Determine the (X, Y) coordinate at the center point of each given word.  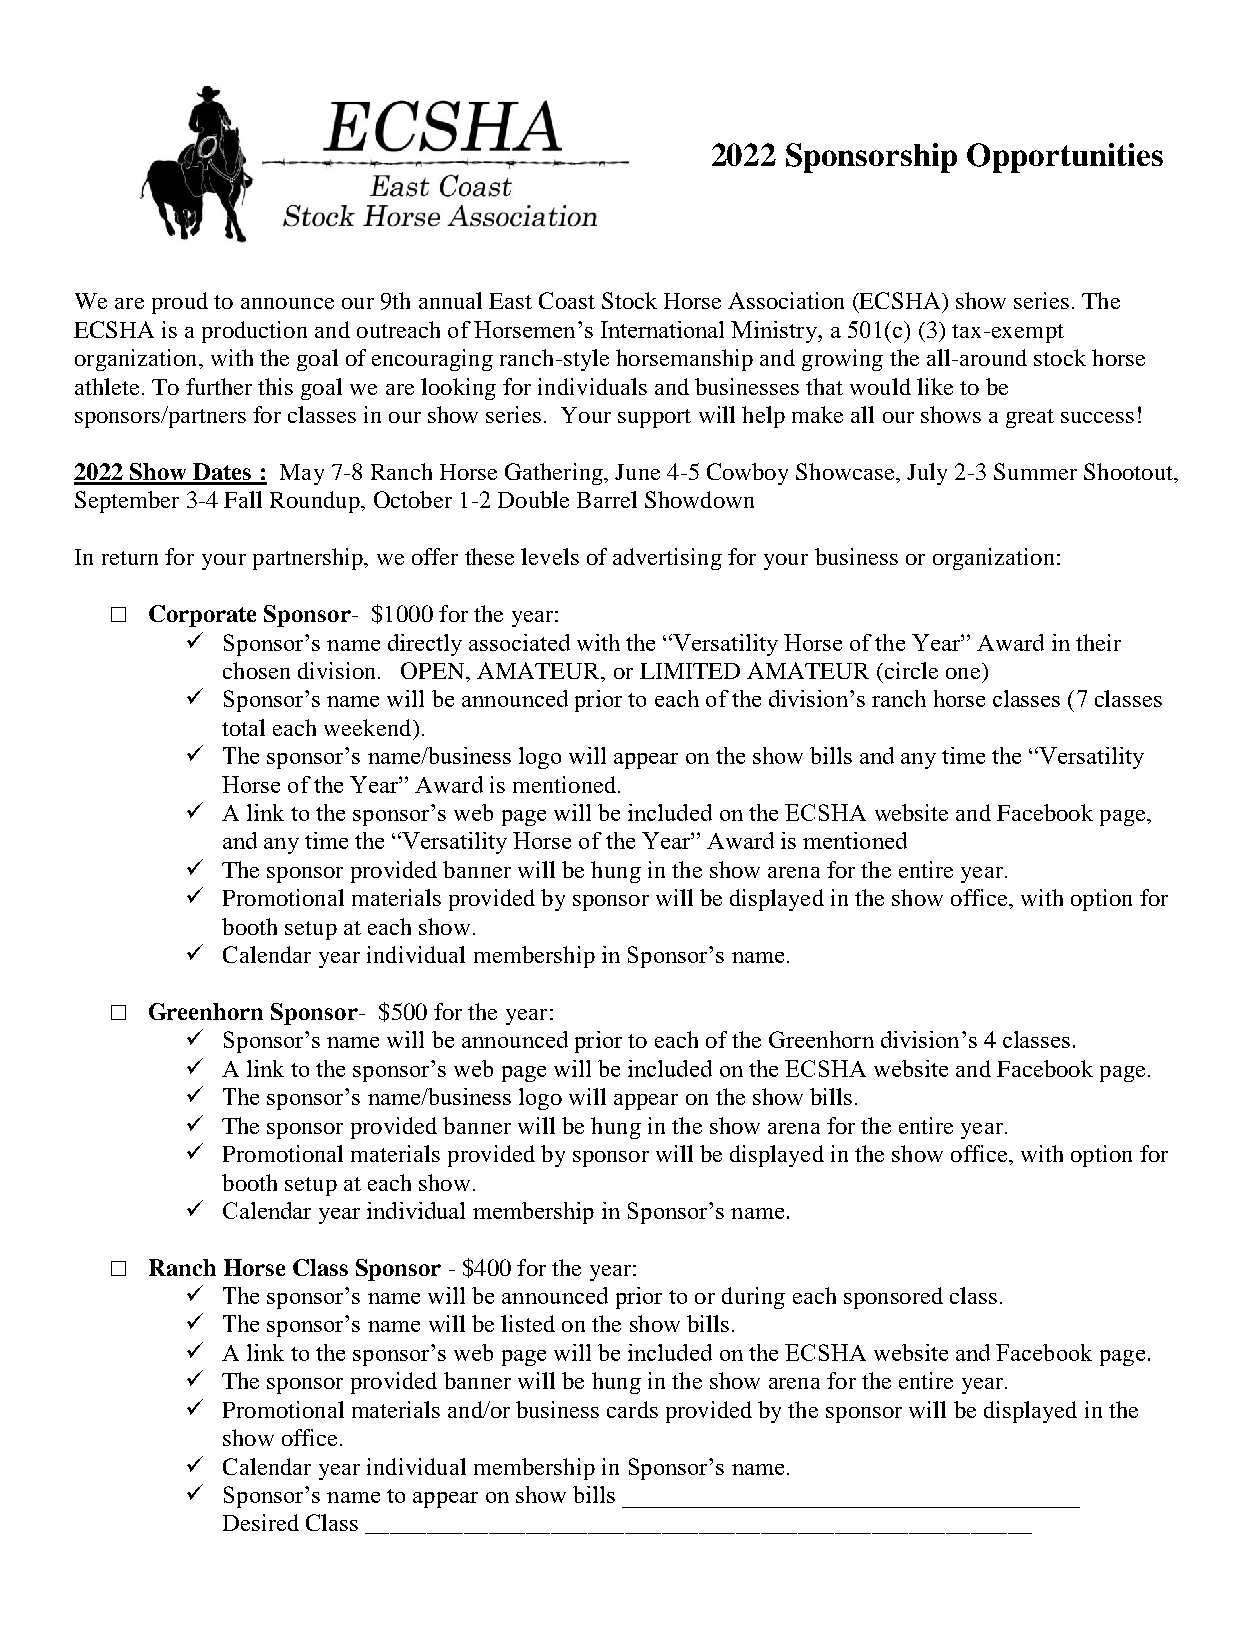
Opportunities (1065, 158)
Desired (261, 1522)
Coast (567, 300)
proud (180, 303)
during (753, 1298)
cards (632, 1409)
